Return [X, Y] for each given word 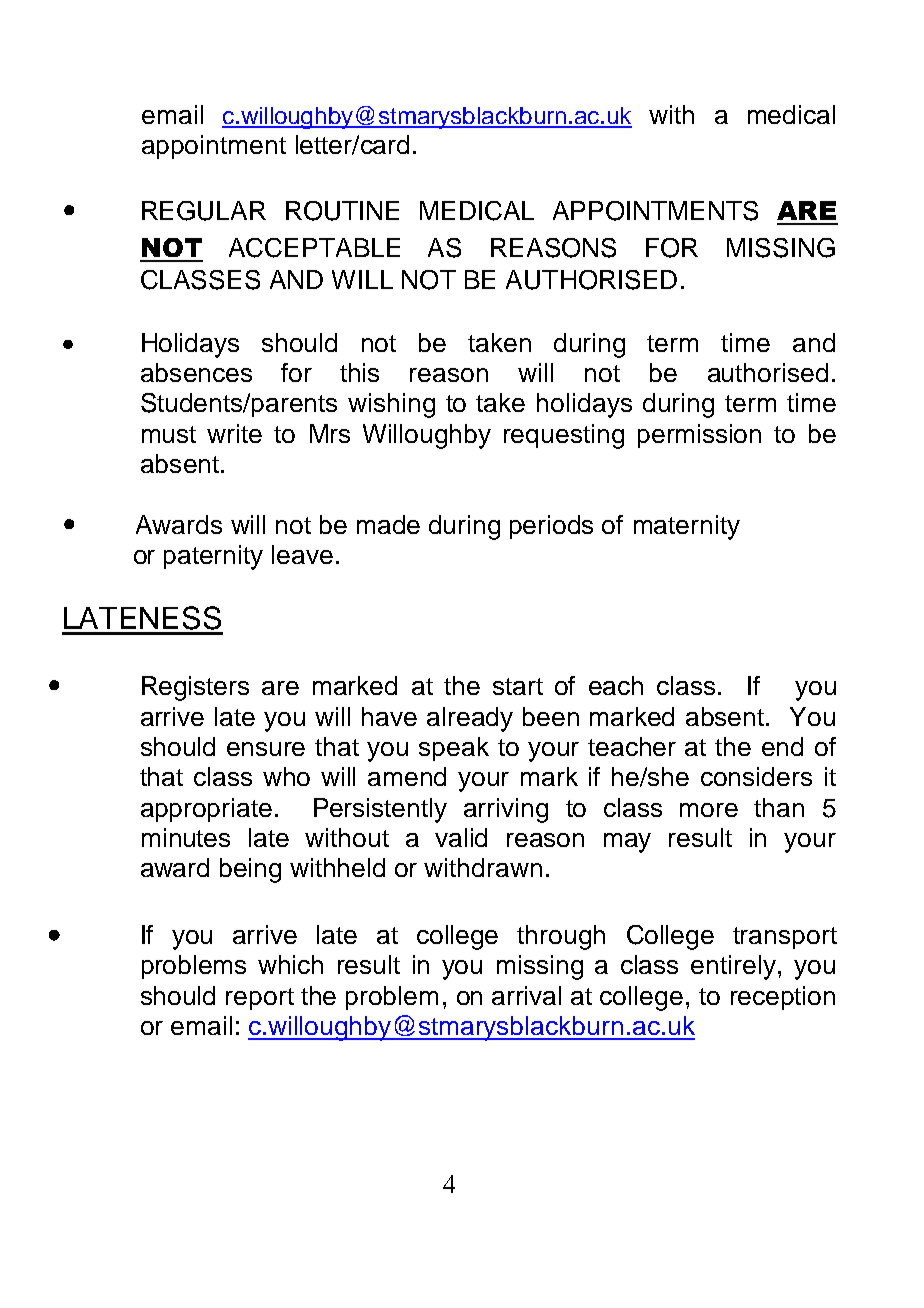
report [260, 999]
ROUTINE [342, 211]
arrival [526, 995]
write [234, 433]
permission [699, 436]
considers [756, 776]
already [470, 719]
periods [551, 527]
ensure [266, 749]
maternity [687, 527]
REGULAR [204, 211]
